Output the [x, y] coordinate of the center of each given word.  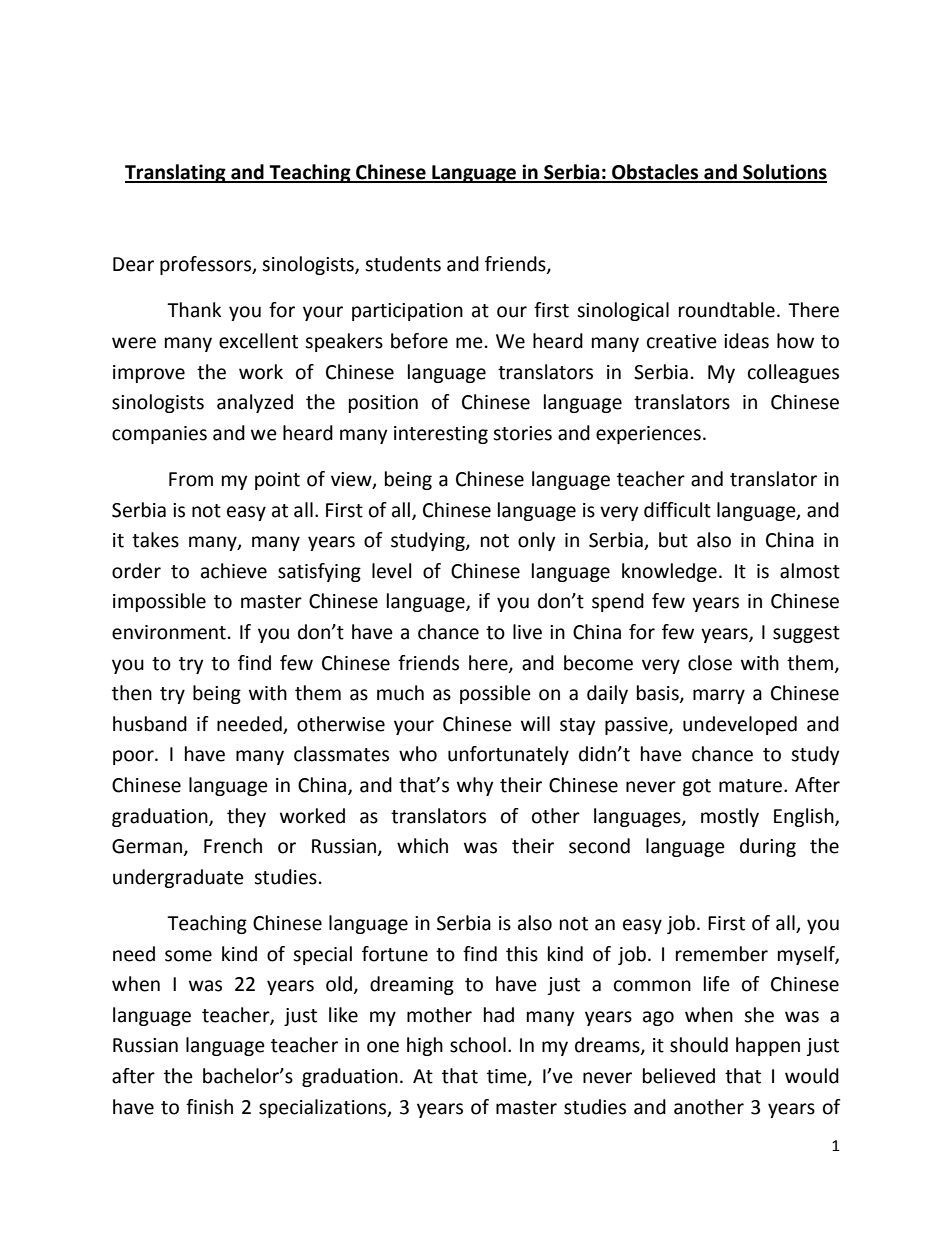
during [768, 847]
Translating [176, 173]
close [710, 663]
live [527, 632]
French [233, 846]
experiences [648, 435]
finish [209, 1107]
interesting [441, 435]
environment [169, 632]
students [403, 264]
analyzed [255, 403]
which [422, 846]
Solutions [784, 173]
